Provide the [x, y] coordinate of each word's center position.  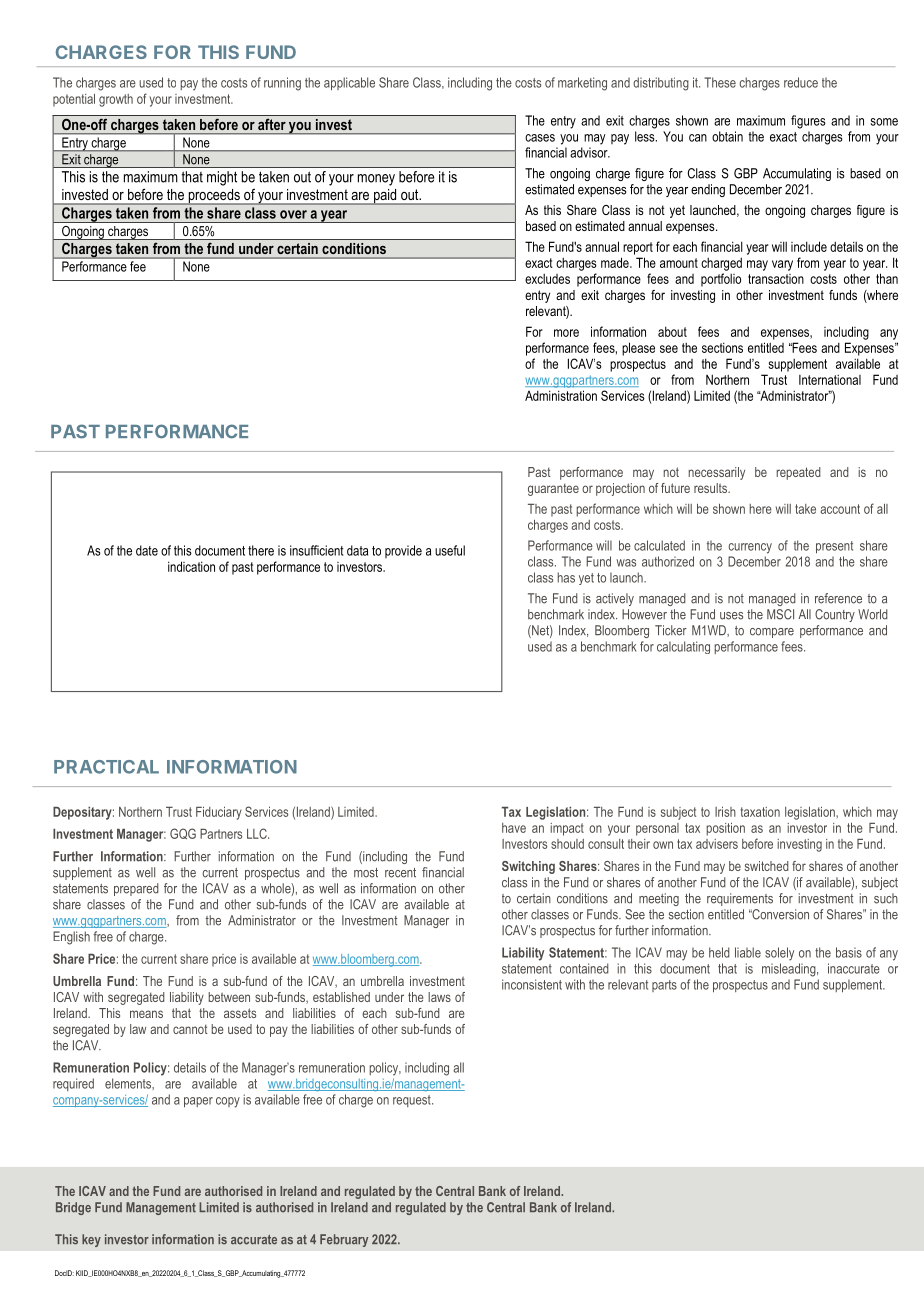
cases [540, 138]
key [91, 1240]
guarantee [553, 490]
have [514, 828]
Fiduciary [219, 813]
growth [116, 100]
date [147, 550]
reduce [801, 82]
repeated [799, 473]
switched [767, 866]
